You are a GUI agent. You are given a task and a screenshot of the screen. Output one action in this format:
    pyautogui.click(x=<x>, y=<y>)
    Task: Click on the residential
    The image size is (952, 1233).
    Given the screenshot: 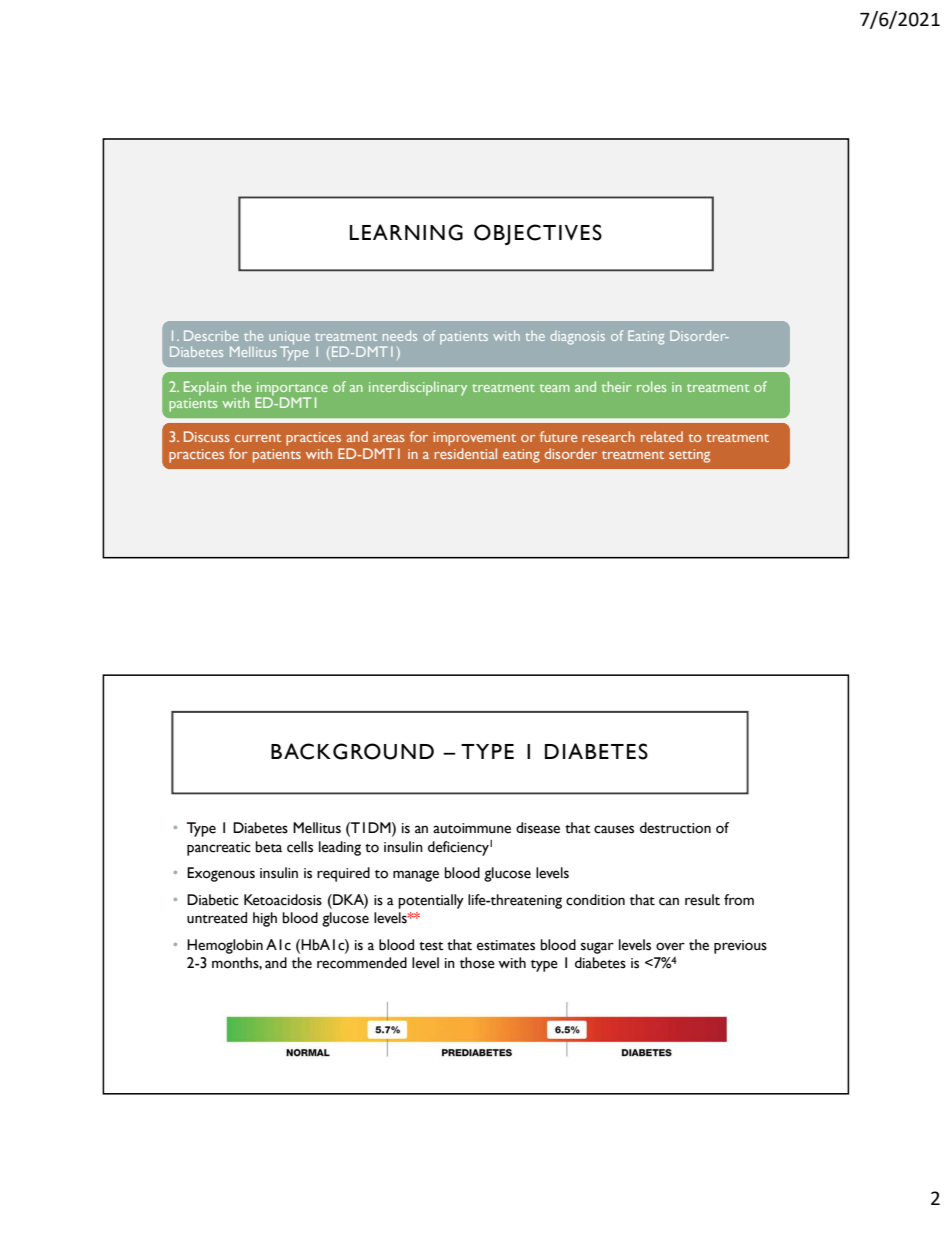 What is the action you would take?
    pyautogui.click(x=466, y=452)
